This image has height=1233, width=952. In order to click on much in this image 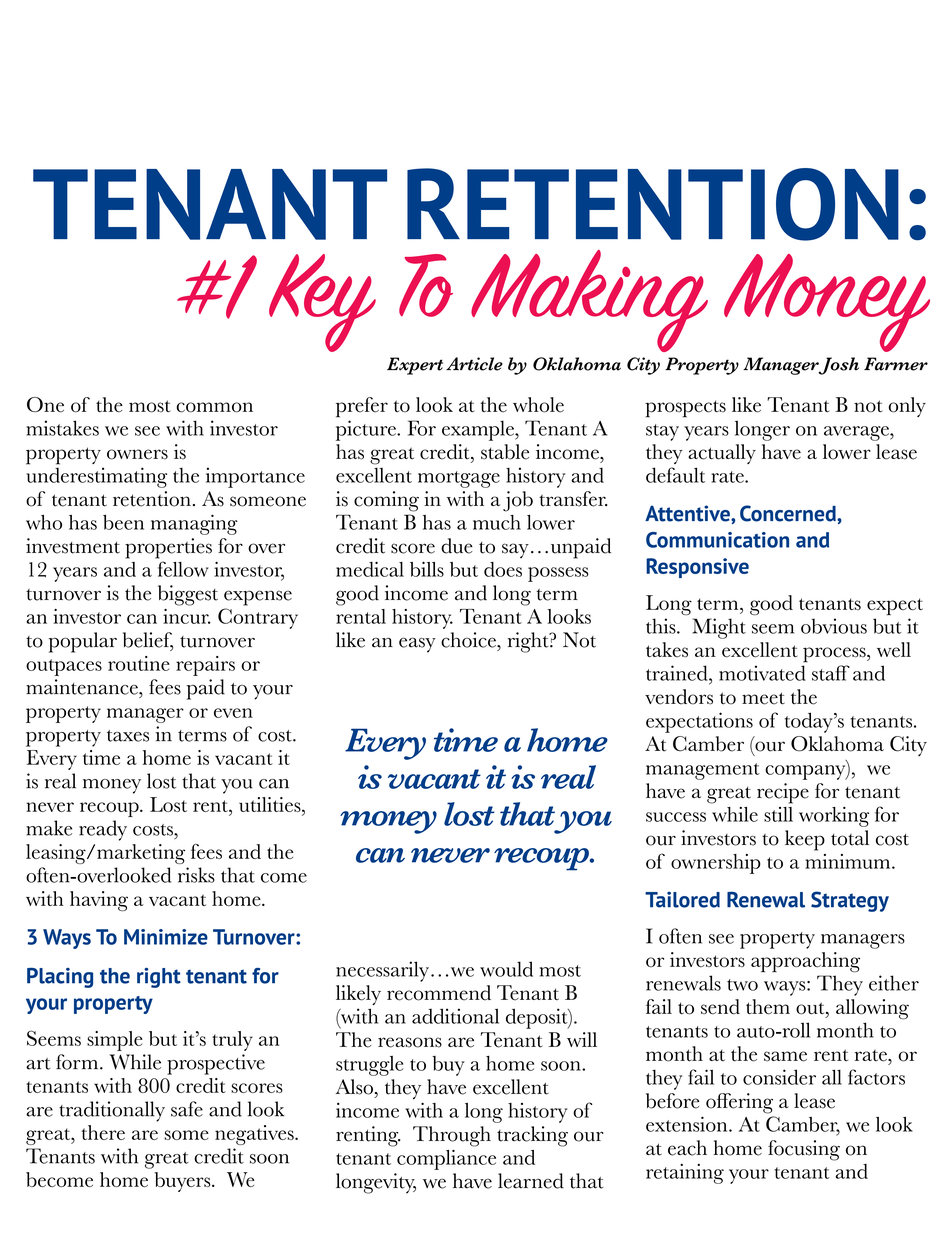, I will do `click(497, 522)`.
